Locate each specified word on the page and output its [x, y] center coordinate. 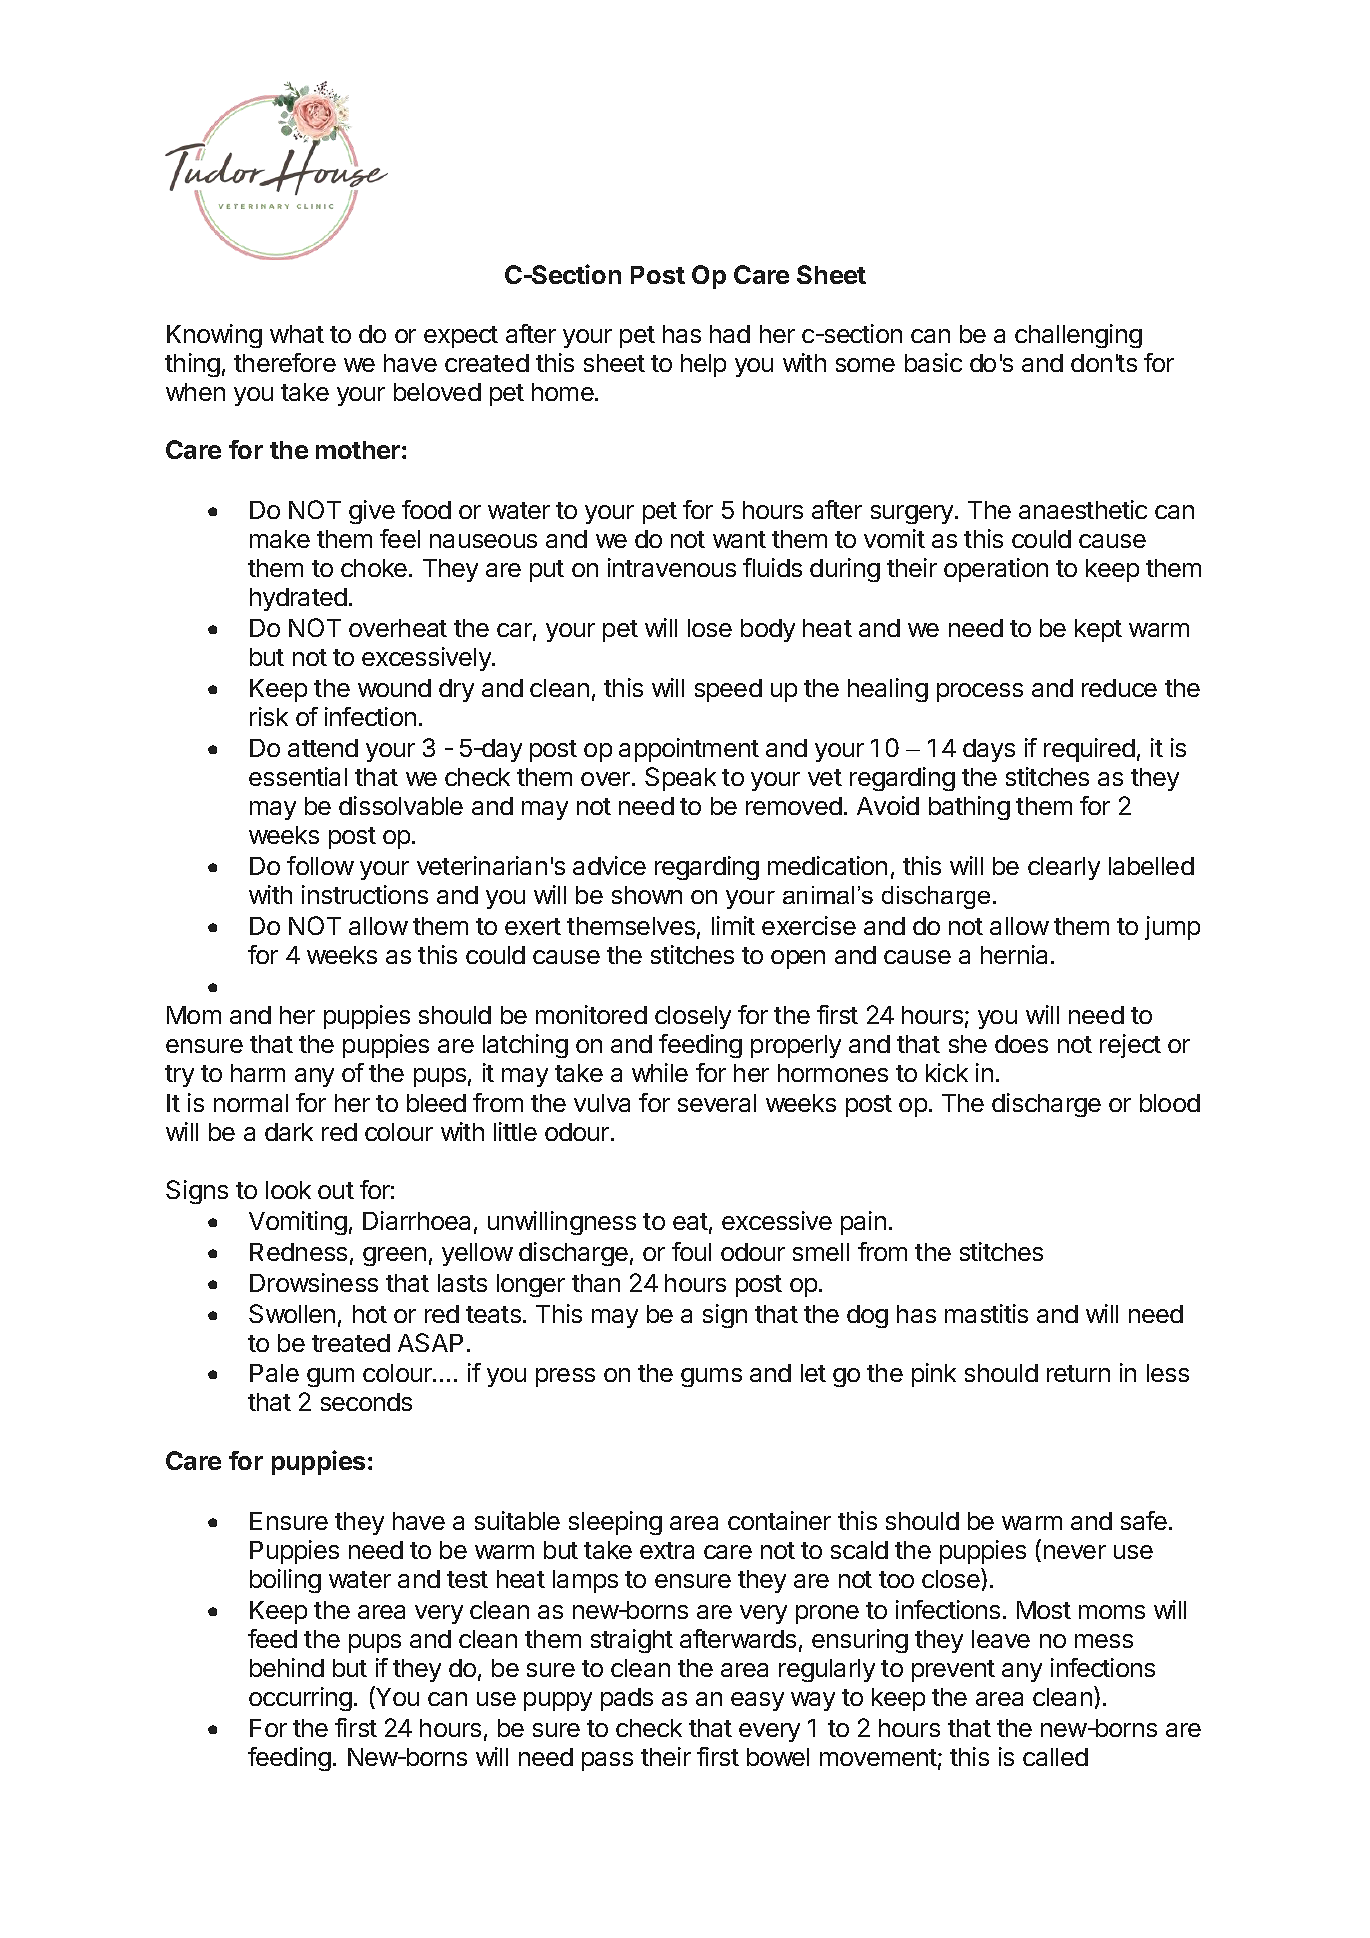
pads [627, 1699]
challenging [1078, 336]
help [703, 365]
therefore [285, 362]
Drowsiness [314, 1282]
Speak [680, 779]
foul [691, 1251]
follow [320, 865]
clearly [1064, 868]
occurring [300, 1699]
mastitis [986, 1313]
